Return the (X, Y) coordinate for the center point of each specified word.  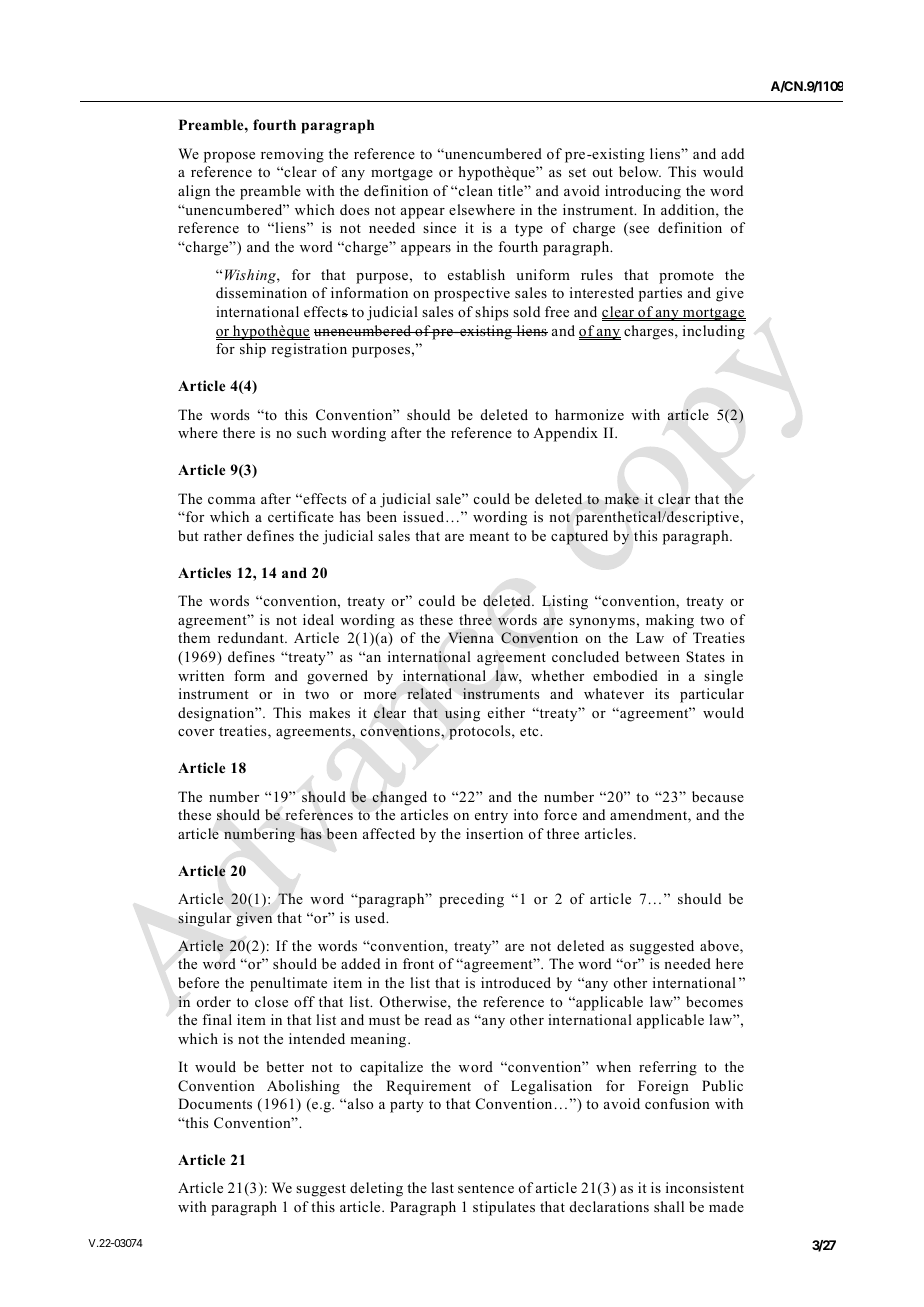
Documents (215, 1103)
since (439, 227)
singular (204, 919)
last (442, 1187)
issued (425, 516)
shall (669, 1206)
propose (229, 157)
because (718, 796)
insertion (494, 833)
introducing (643, 192)
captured (579, 537)
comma (232, 500)
